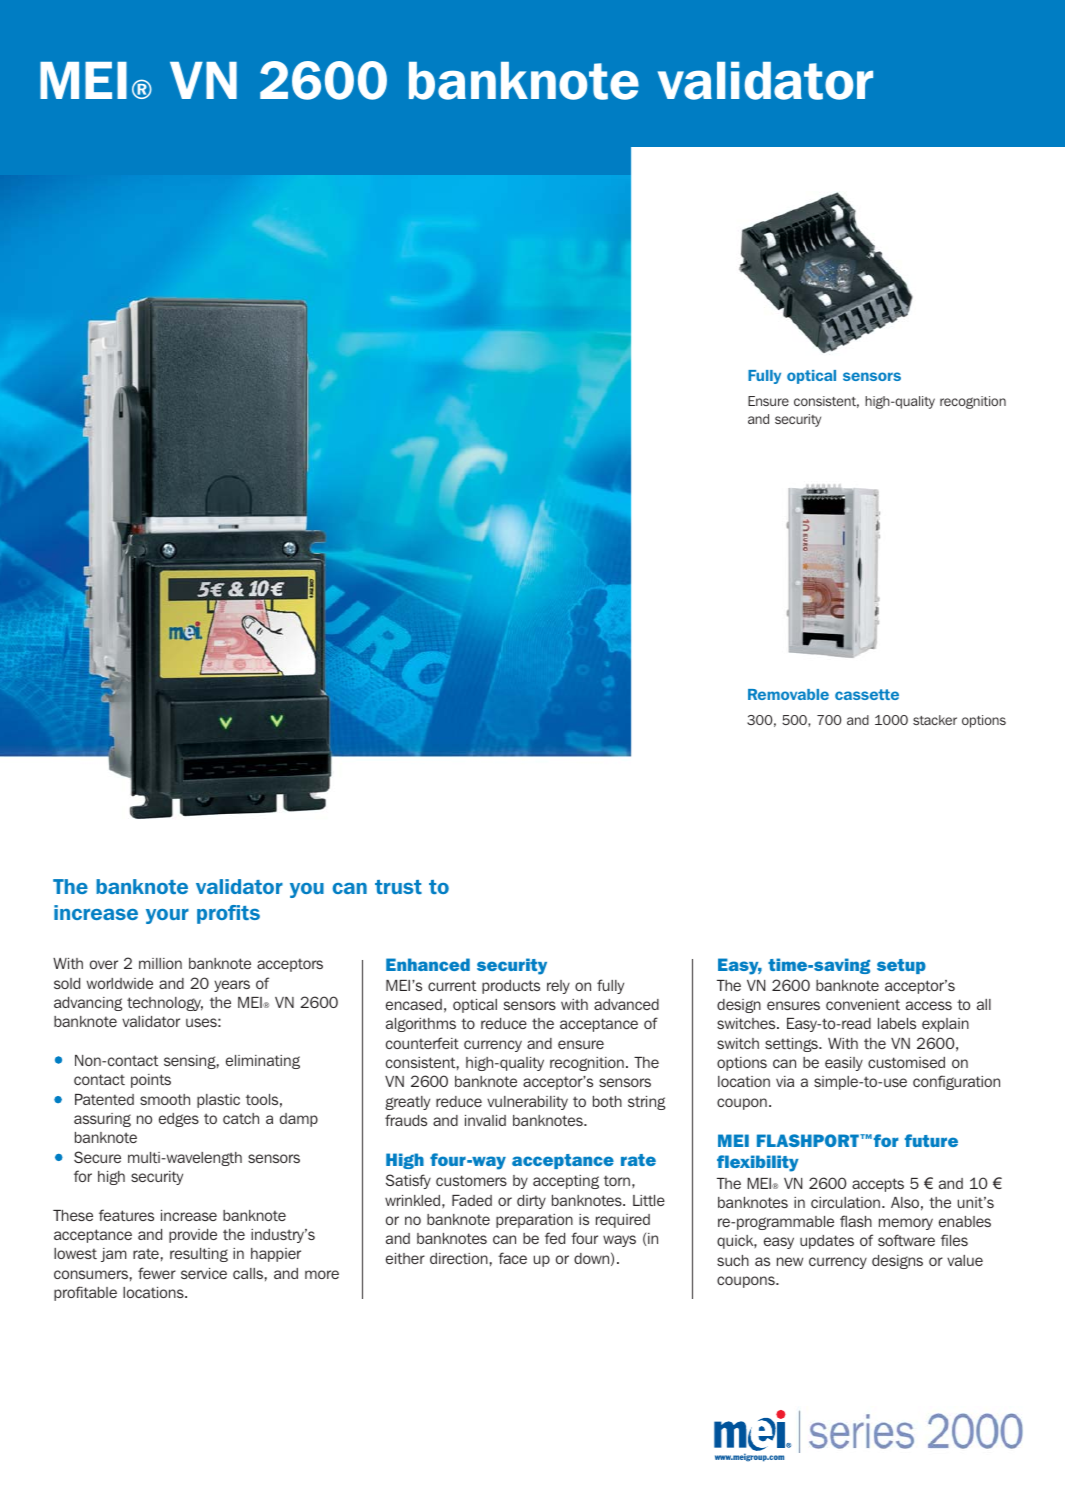 The height and width of the document is (1507, 1065). What do you see at coordinates (790, 1261) in the document?
I see `new` at bounding box center [790, 1261].
